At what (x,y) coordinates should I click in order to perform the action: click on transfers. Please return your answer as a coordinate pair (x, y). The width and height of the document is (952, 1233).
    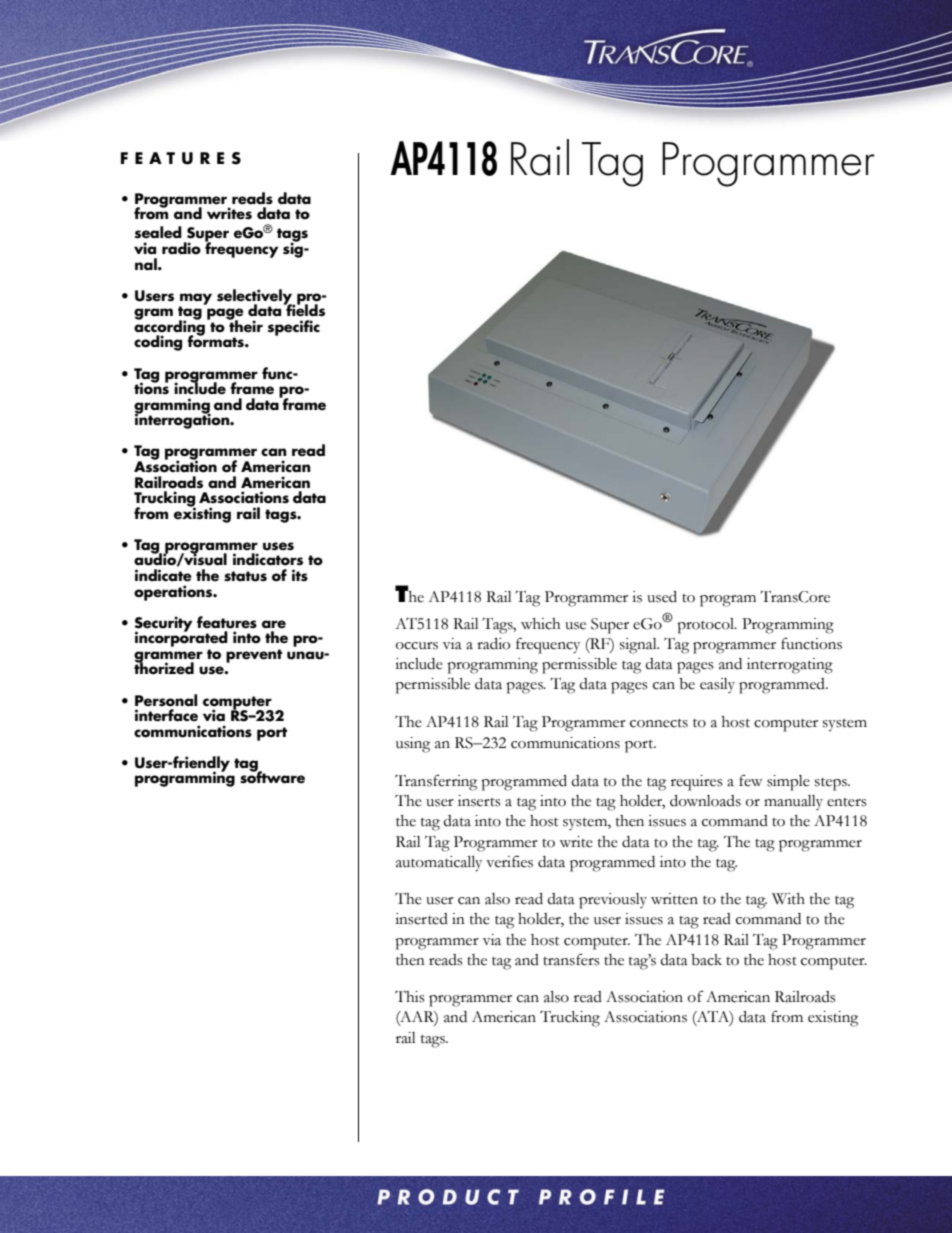
    Looking at the image, I should click on (571, 959).
